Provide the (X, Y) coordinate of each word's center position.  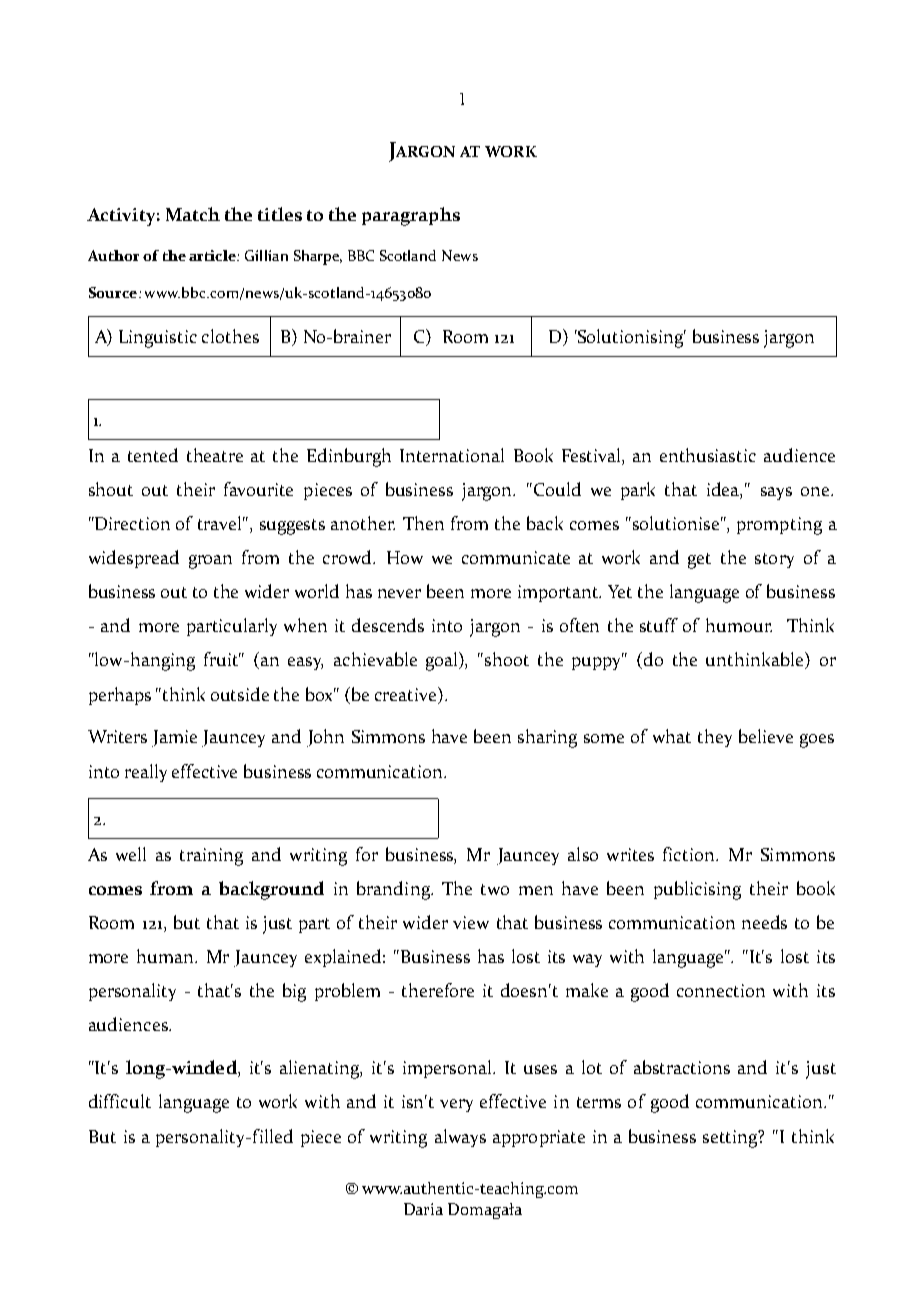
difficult (120, 1101)
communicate (516, 557)
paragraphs (411, 216)
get (699, 561)
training (211, 857)
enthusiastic (708, 455)
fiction (690, 854)
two (495, 889)
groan (210, 562)
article (213, 255)
